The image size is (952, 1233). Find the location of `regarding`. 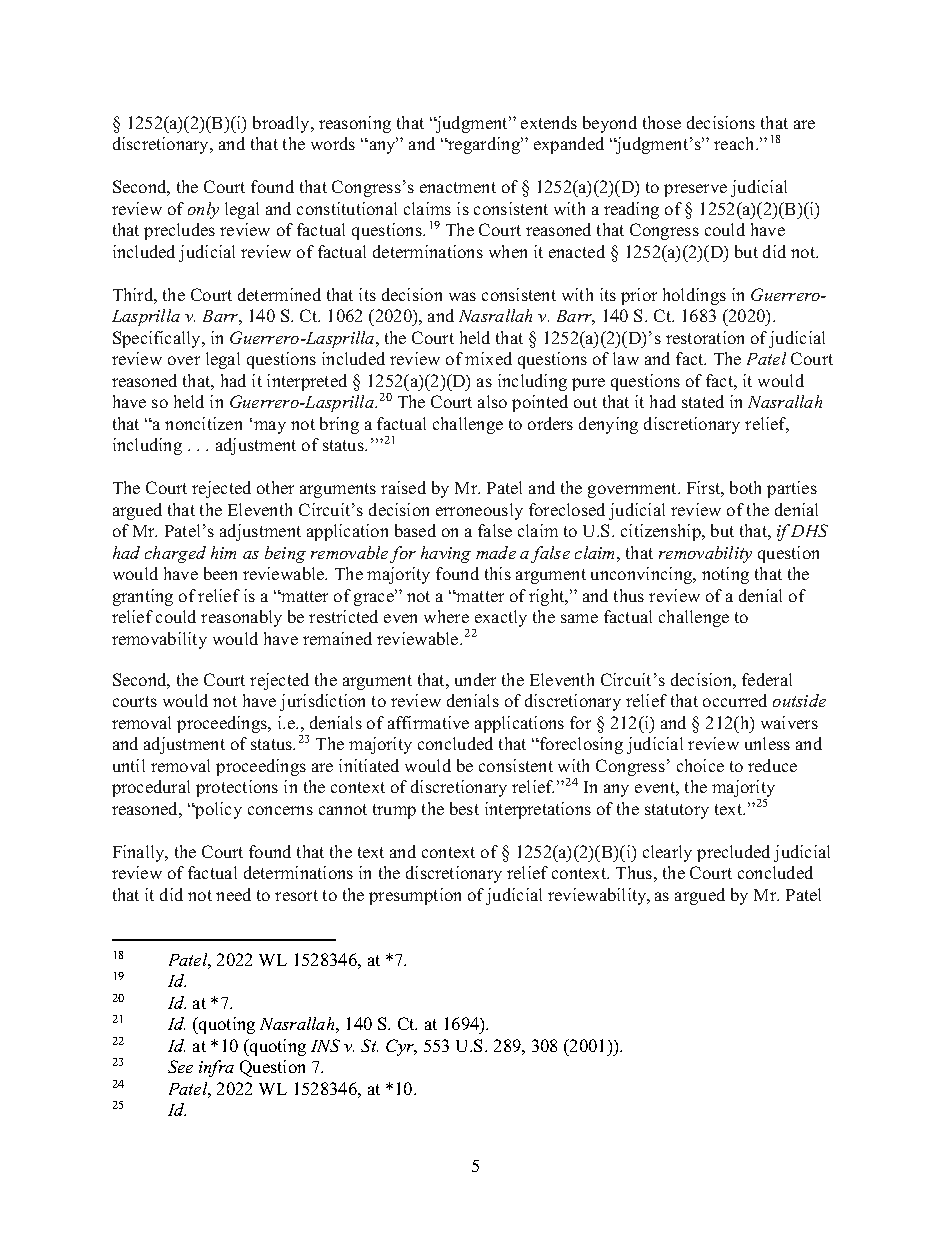

regarding is located at coordinates (484, 145).
